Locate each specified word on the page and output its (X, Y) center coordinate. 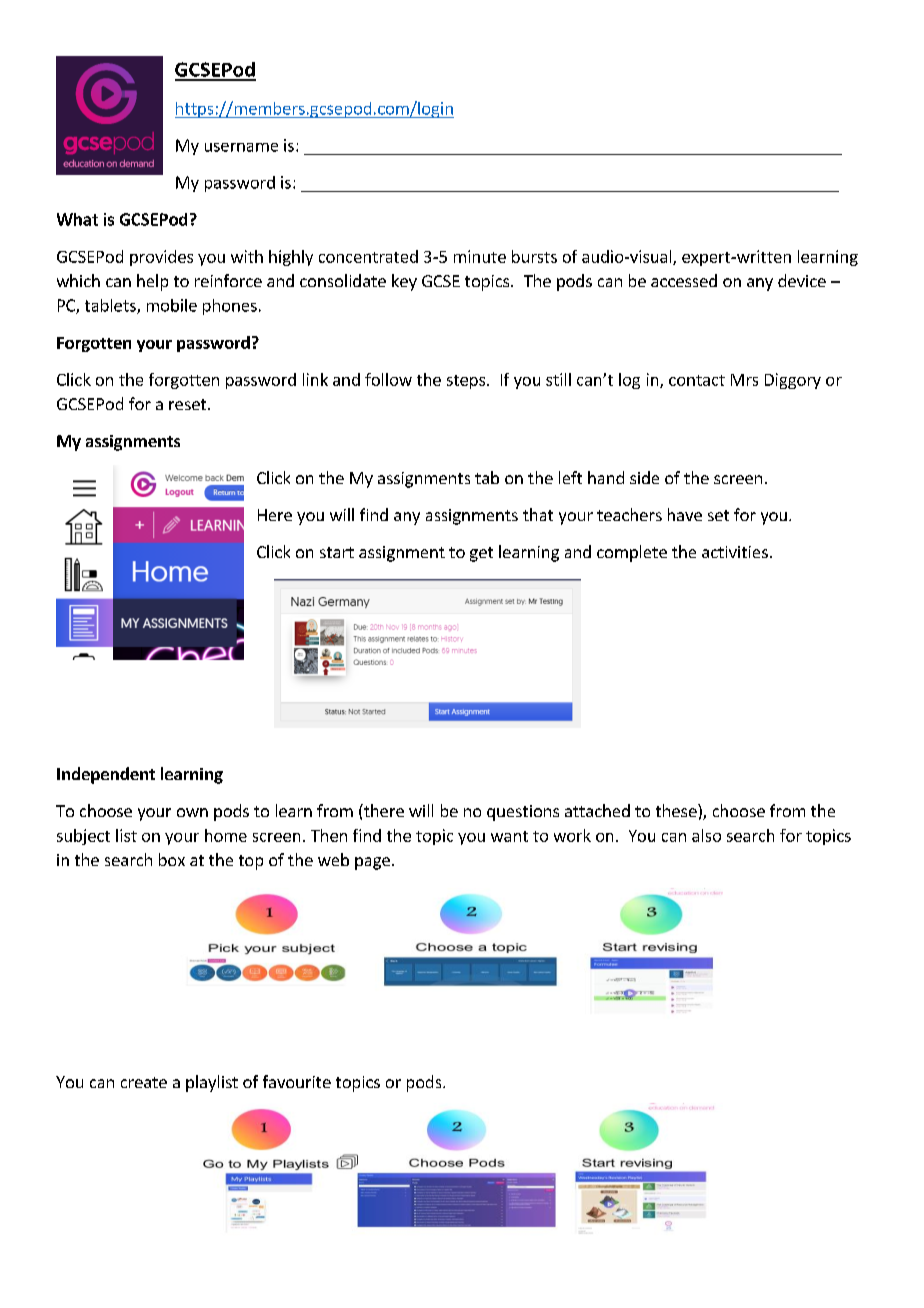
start (337, 552)
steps (466, 382)
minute (480, 256)
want (509, 836)
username (241, 147)
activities (735, 552)
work (572, 835)
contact (697, 380)
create (144, 1082)
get (481, 554)
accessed (684, 280)
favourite (297, 1081)
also (706, 835)
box (172, 859)
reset (187, 404)
